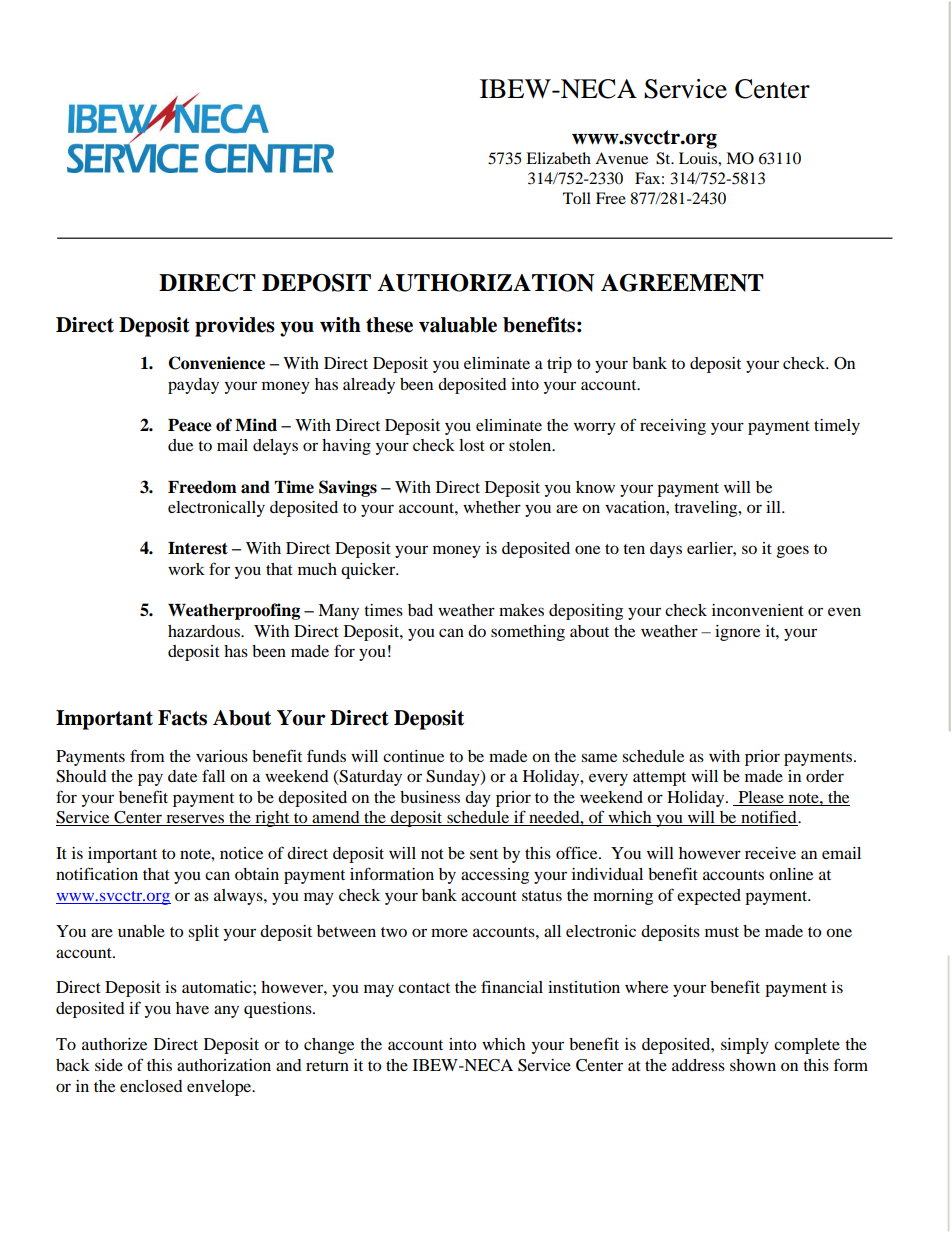 The height and width of the image is (1233, 952). Describe the element at coordinates (205, 631) in the image. I see `hazardous` at that location.
